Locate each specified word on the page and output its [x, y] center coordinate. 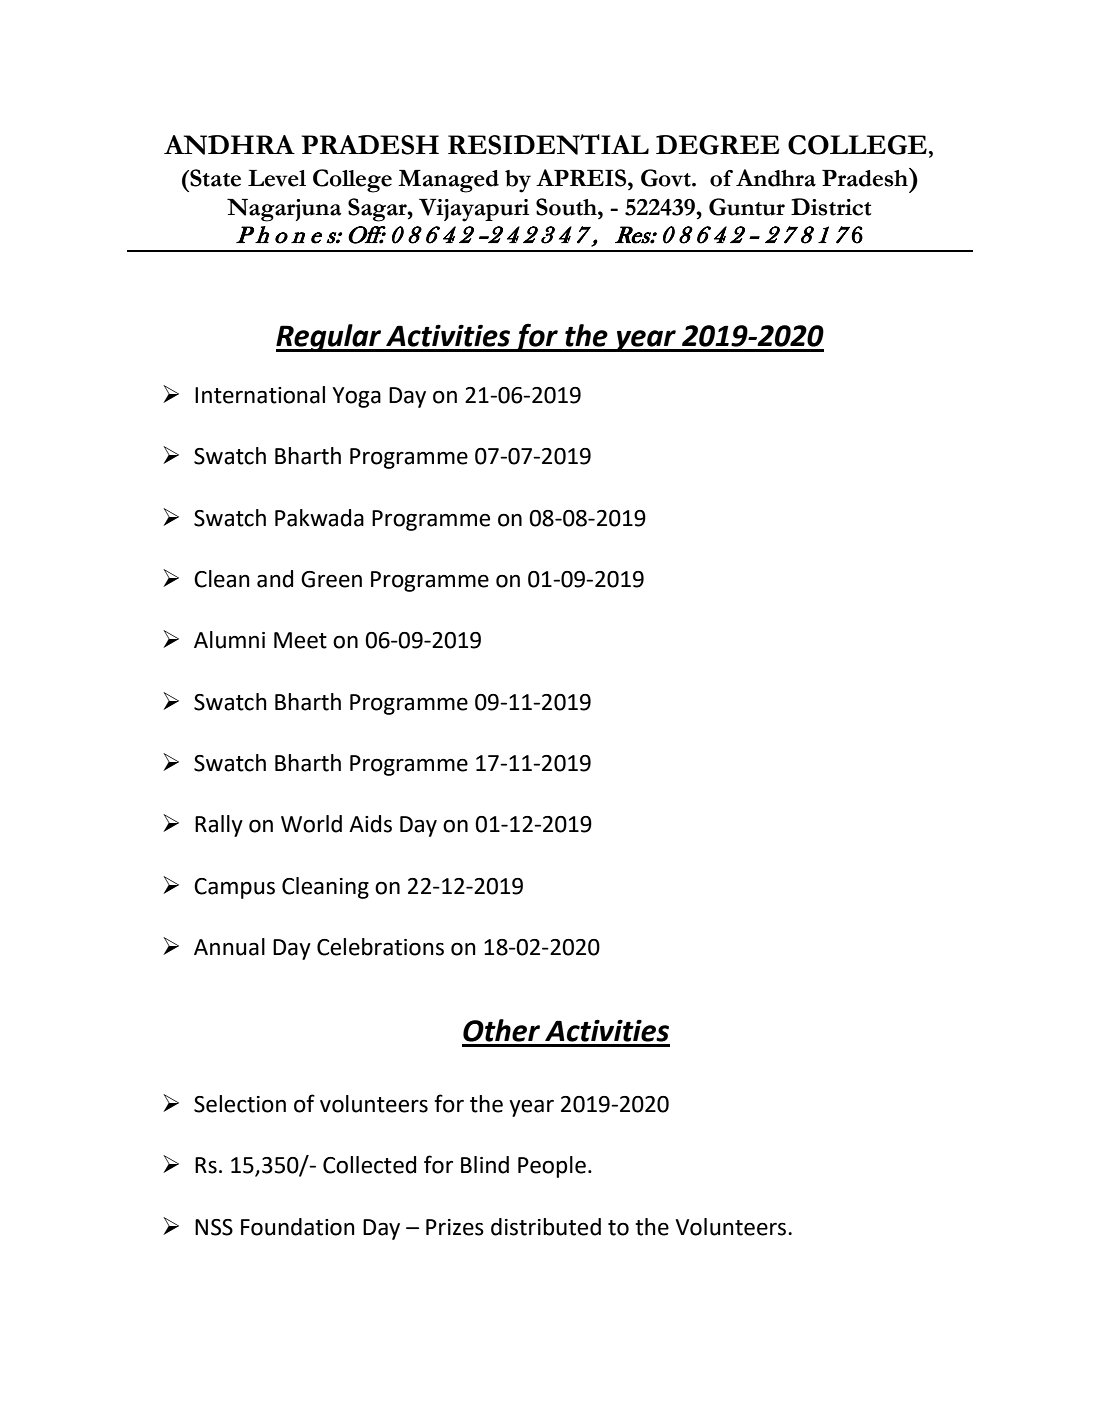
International [260, 395]
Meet [300, 640]
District [831, 207]
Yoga [356, 397]
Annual [229, 947]
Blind [485, 1165]
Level [277, 178]
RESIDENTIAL [548, 144]
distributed [546, 1227]
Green [331, 579]
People [552, 1167]
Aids [370, 824]
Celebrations [380, 947]
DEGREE [718, 145]
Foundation [298, 1227]
